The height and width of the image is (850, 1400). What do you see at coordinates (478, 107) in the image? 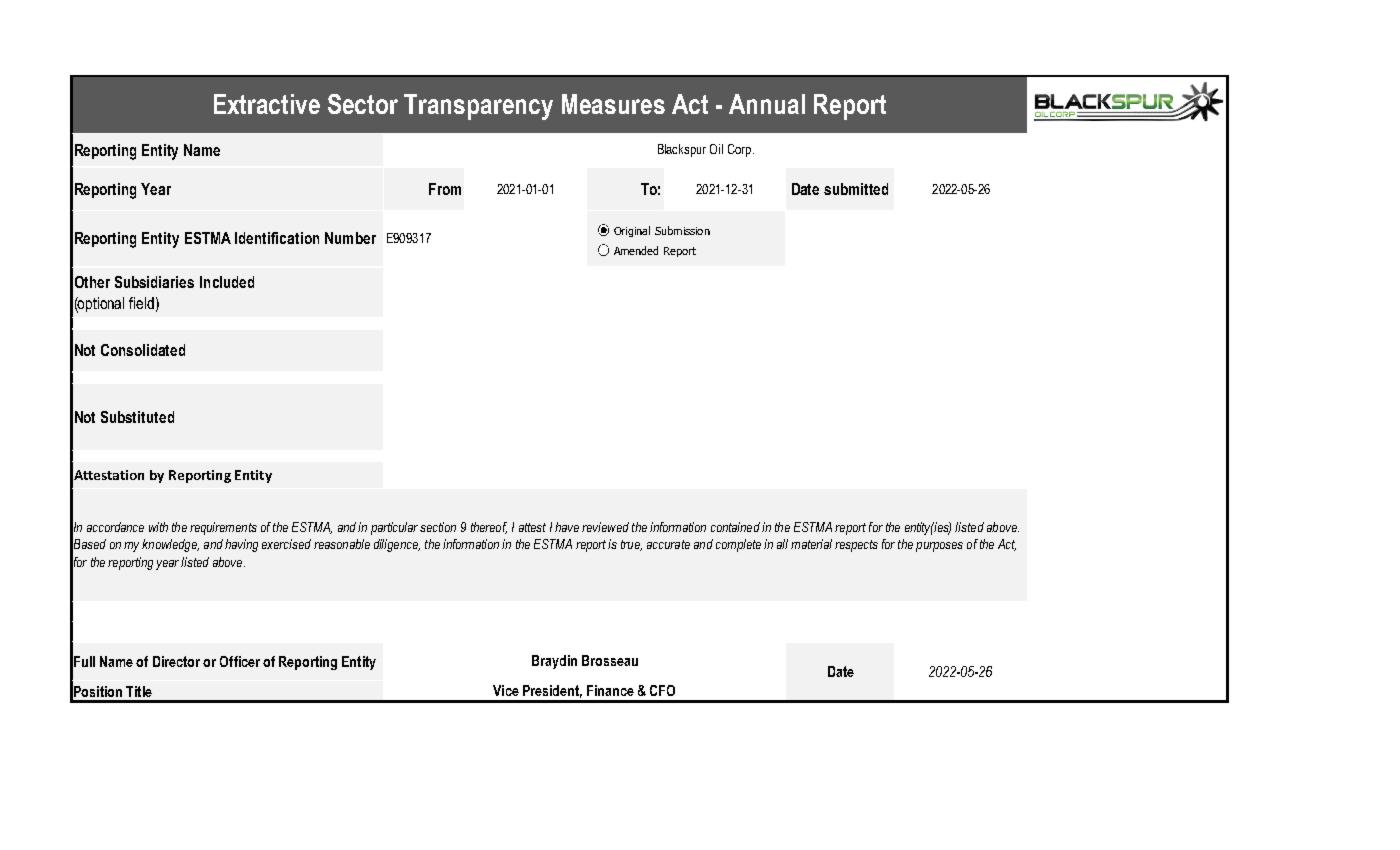
I see `Transparency` at bounding box center [478, 107].
